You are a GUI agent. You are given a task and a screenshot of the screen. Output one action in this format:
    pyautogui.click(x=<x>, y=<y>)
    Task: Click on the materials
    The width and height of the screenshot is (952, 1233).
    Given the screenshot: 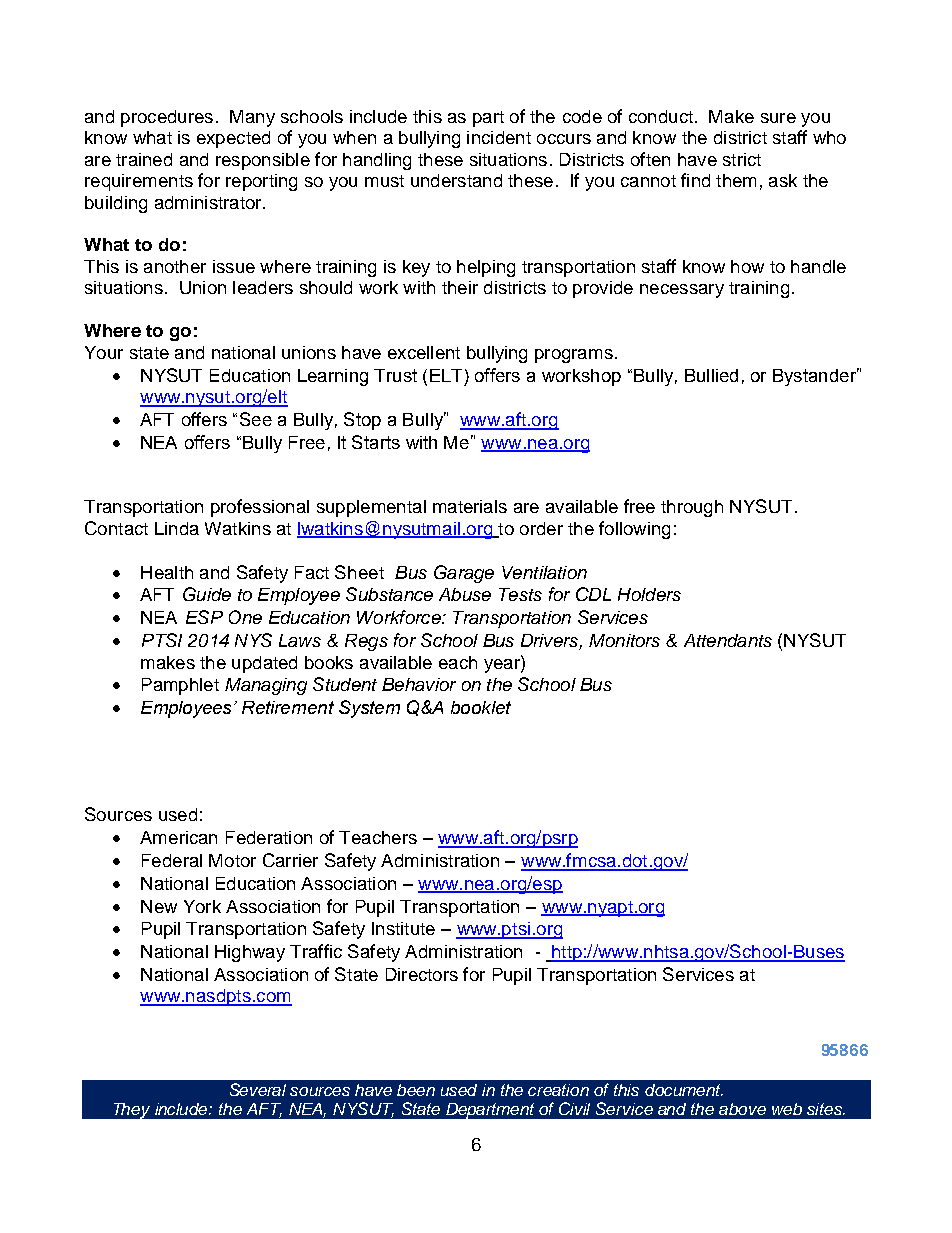 What is the action you would take?
    pyautogui.click(x=470, y=506)
